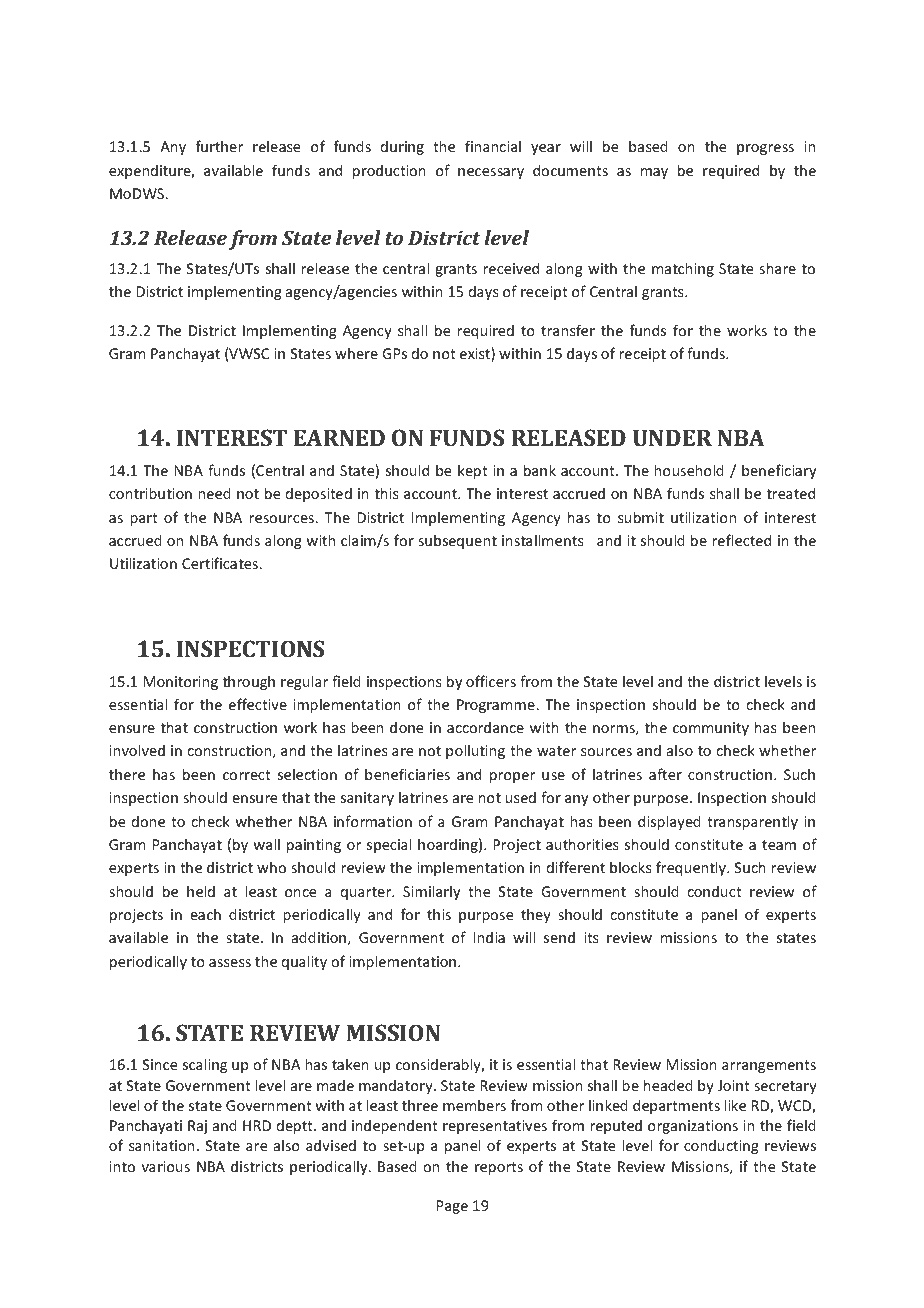 Image resolution: width=924 pixels, height=1308 pixels. What do you see at coordinates (654, 173) in the screenshot?
I see `may` at bounding box center [654, 173].
